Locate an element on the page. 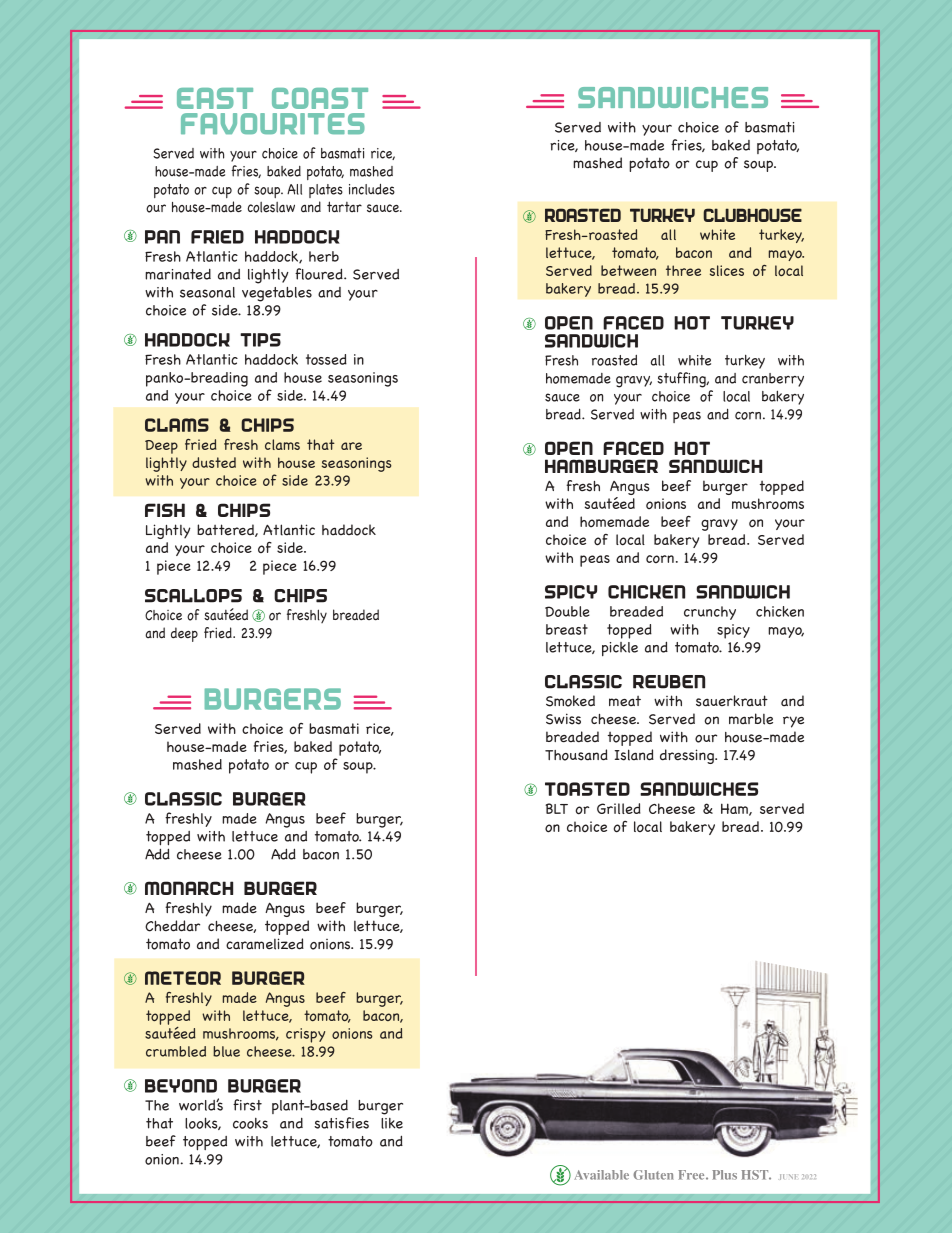 This document has width=952, height=1233. stuffing is located at coordinates (682, 380).
